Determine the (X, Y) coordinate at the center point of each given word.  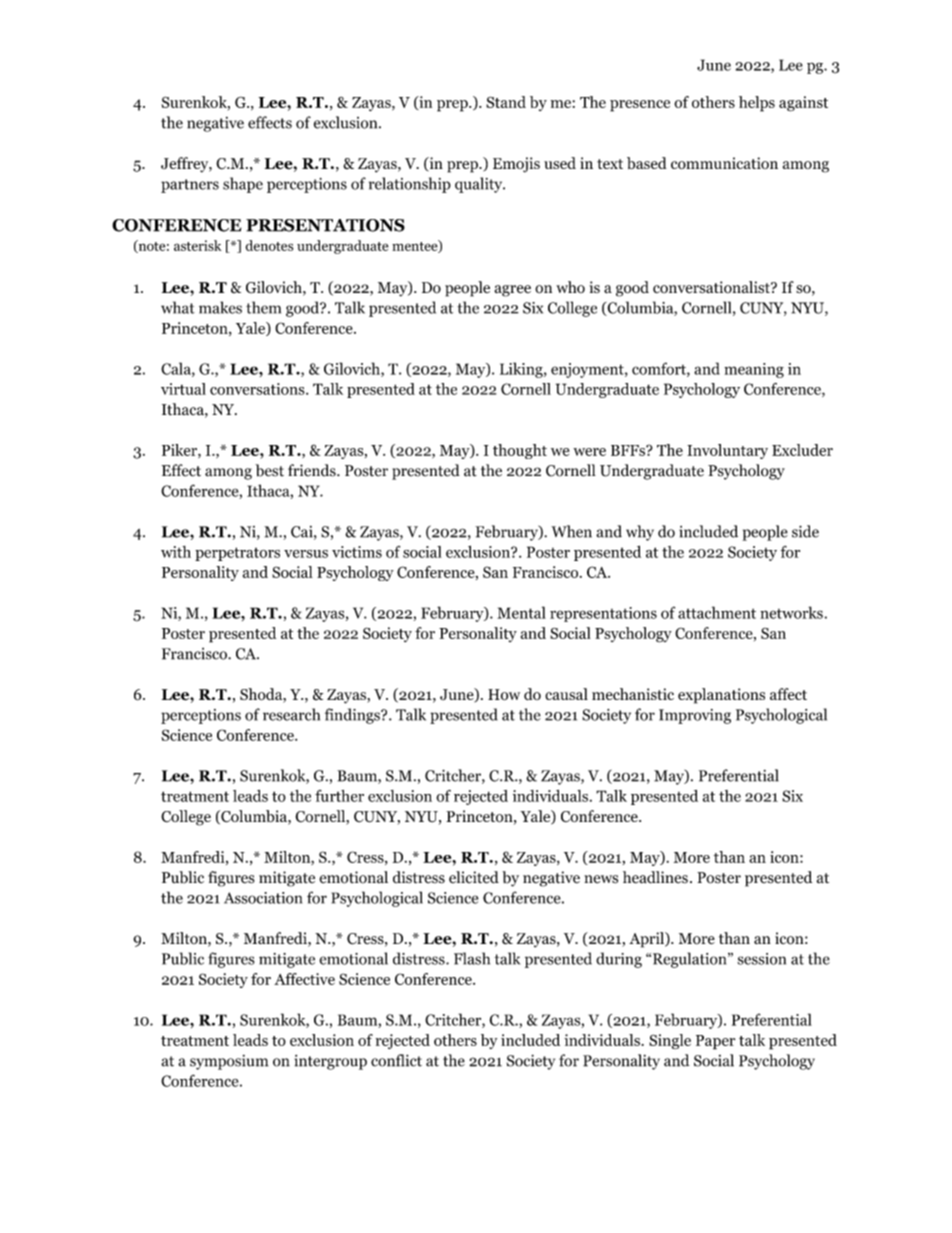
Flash (472, 958)
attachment (717, 612)
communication (724, 163)
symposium (229, 1062)
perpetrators (237, 554)
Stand (506, 102)
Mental (521, 612)
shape (243, 185)
